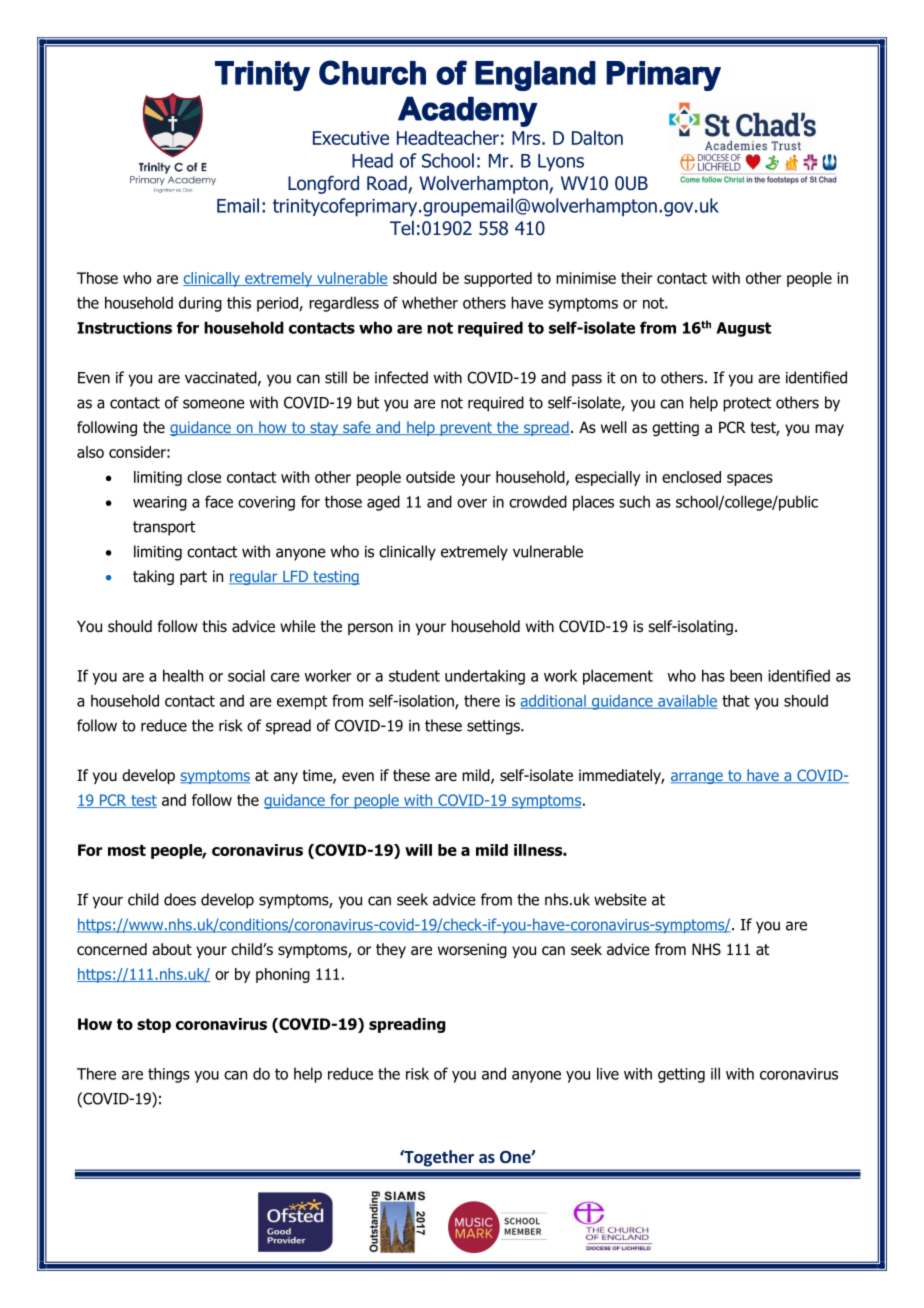  Describe the element at coordinates (214, 404) in the image. I see `someone` at that location.
